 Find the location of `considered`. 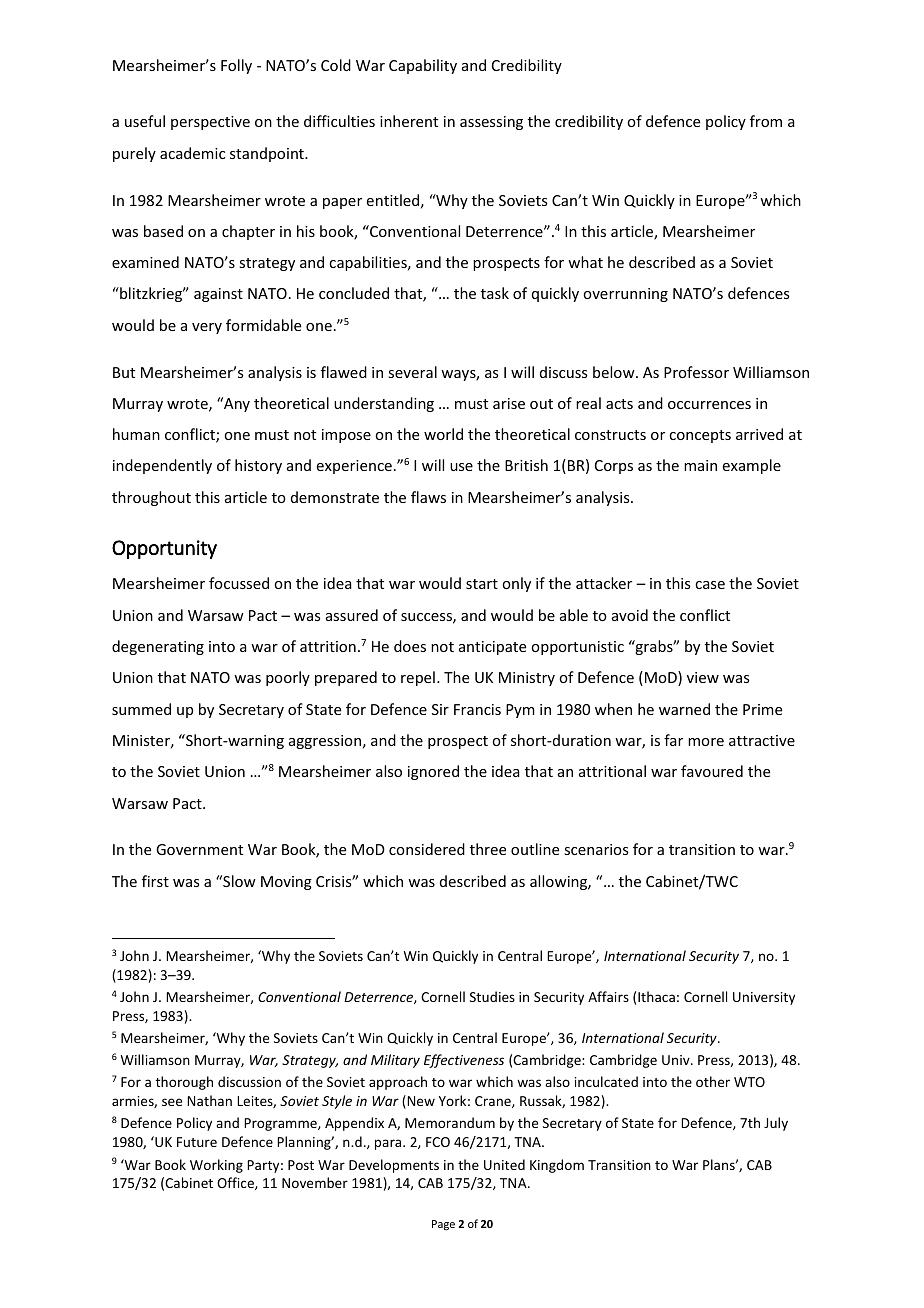

considered is located at coordinates (427, 849).
